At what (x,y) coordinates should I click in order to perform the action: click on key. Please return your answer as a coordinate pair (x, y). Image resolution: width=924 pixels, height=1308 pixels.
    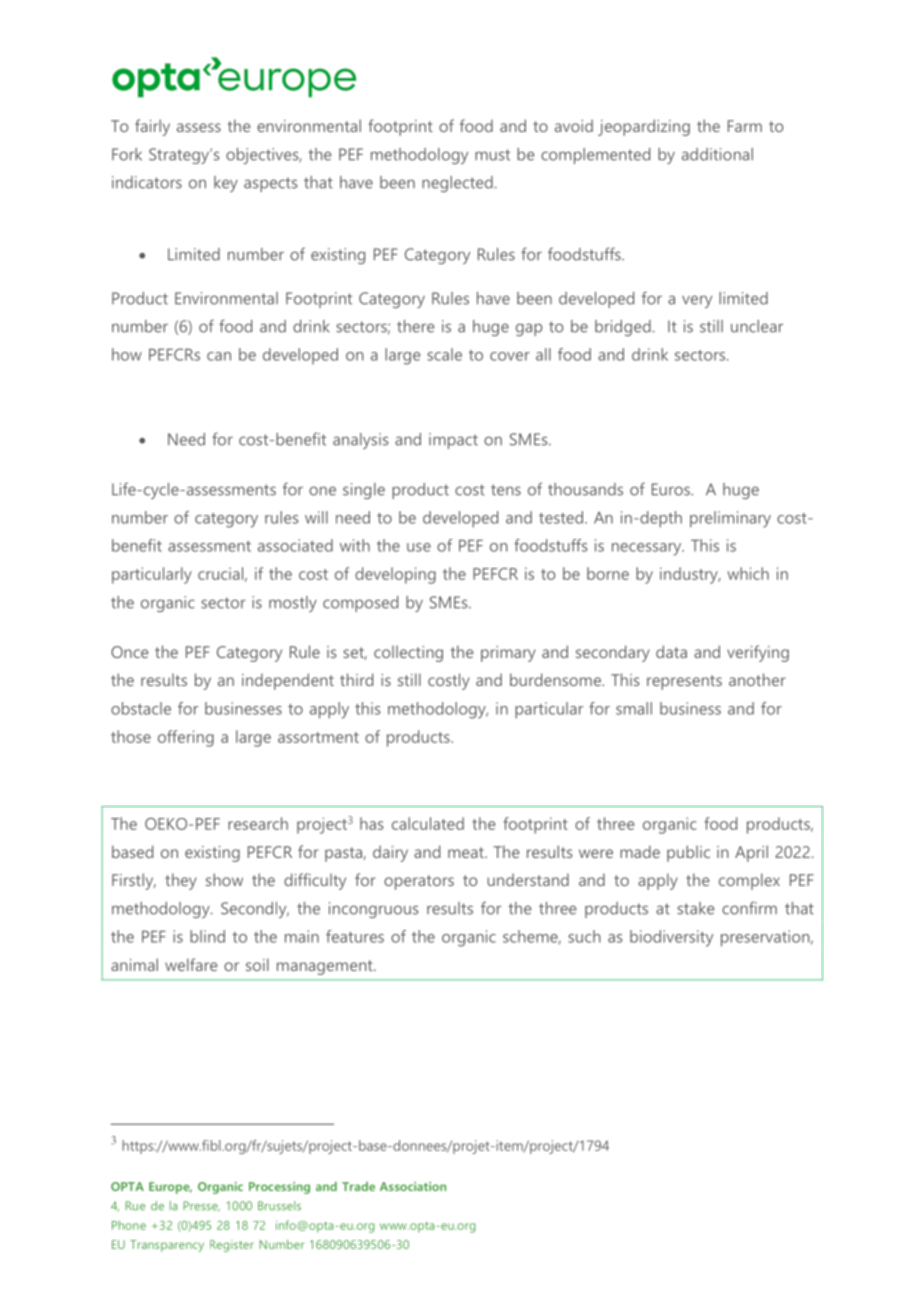
    Looking at the image, I should click on (226, 184).
